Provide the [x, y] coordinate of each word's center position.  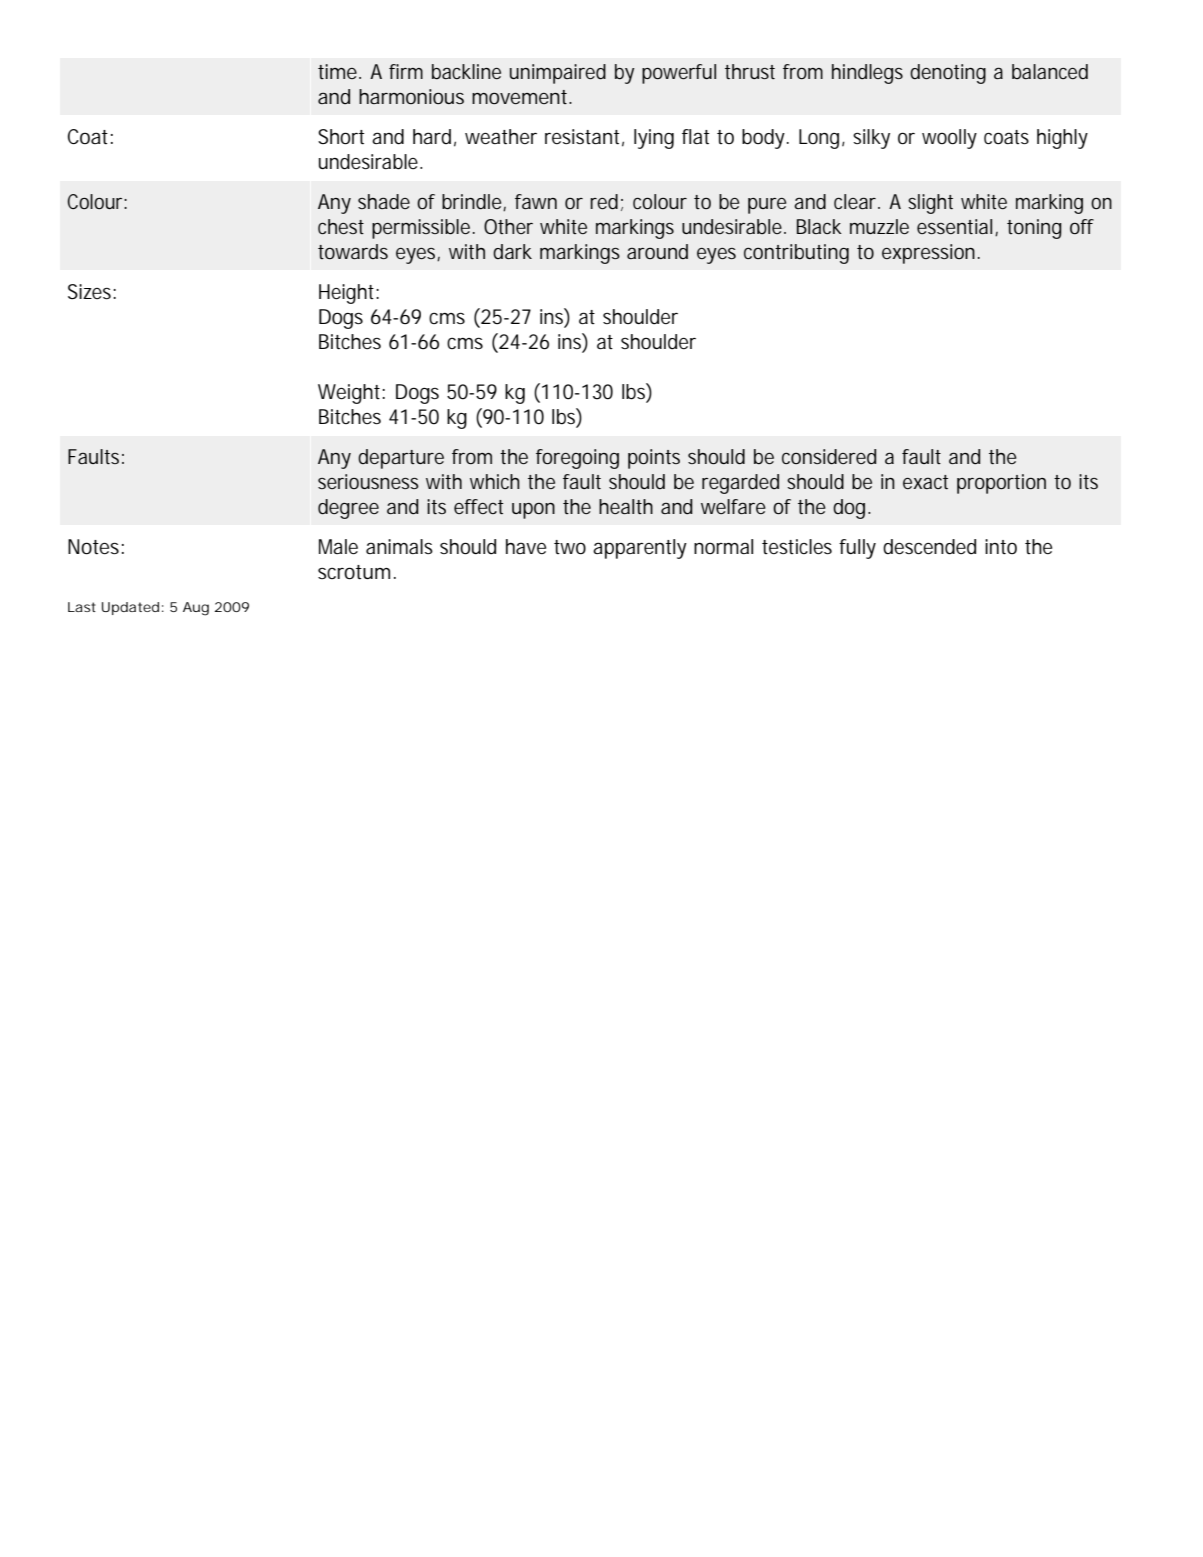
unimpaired [558, 74]
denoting [948, 74]
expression [928, 254]
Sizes [91, 292]
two [570, 547]
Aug [196, 609]
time [337, 71]
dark [512, 251]
